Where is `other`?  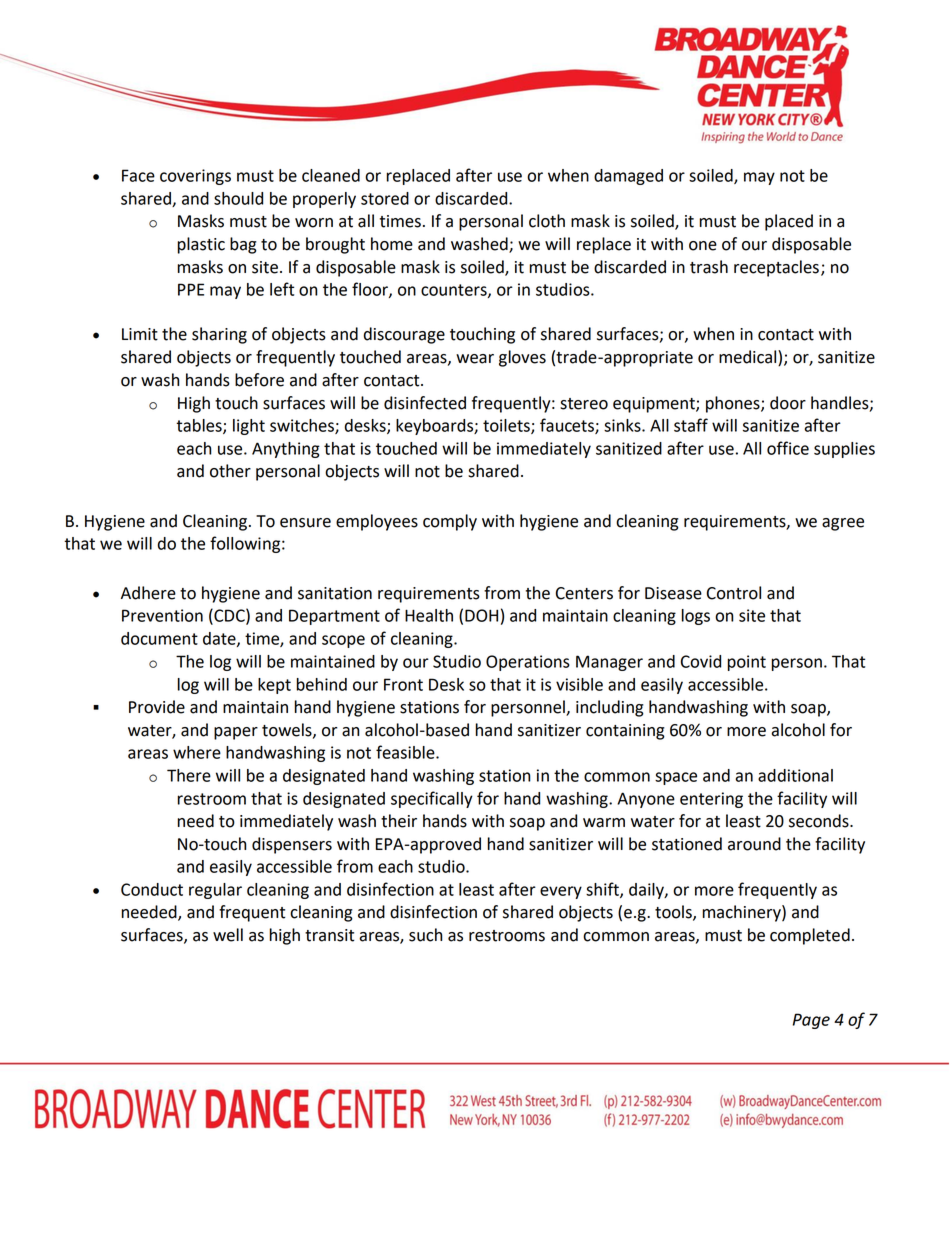
other is located at coordinates (230, 471).
